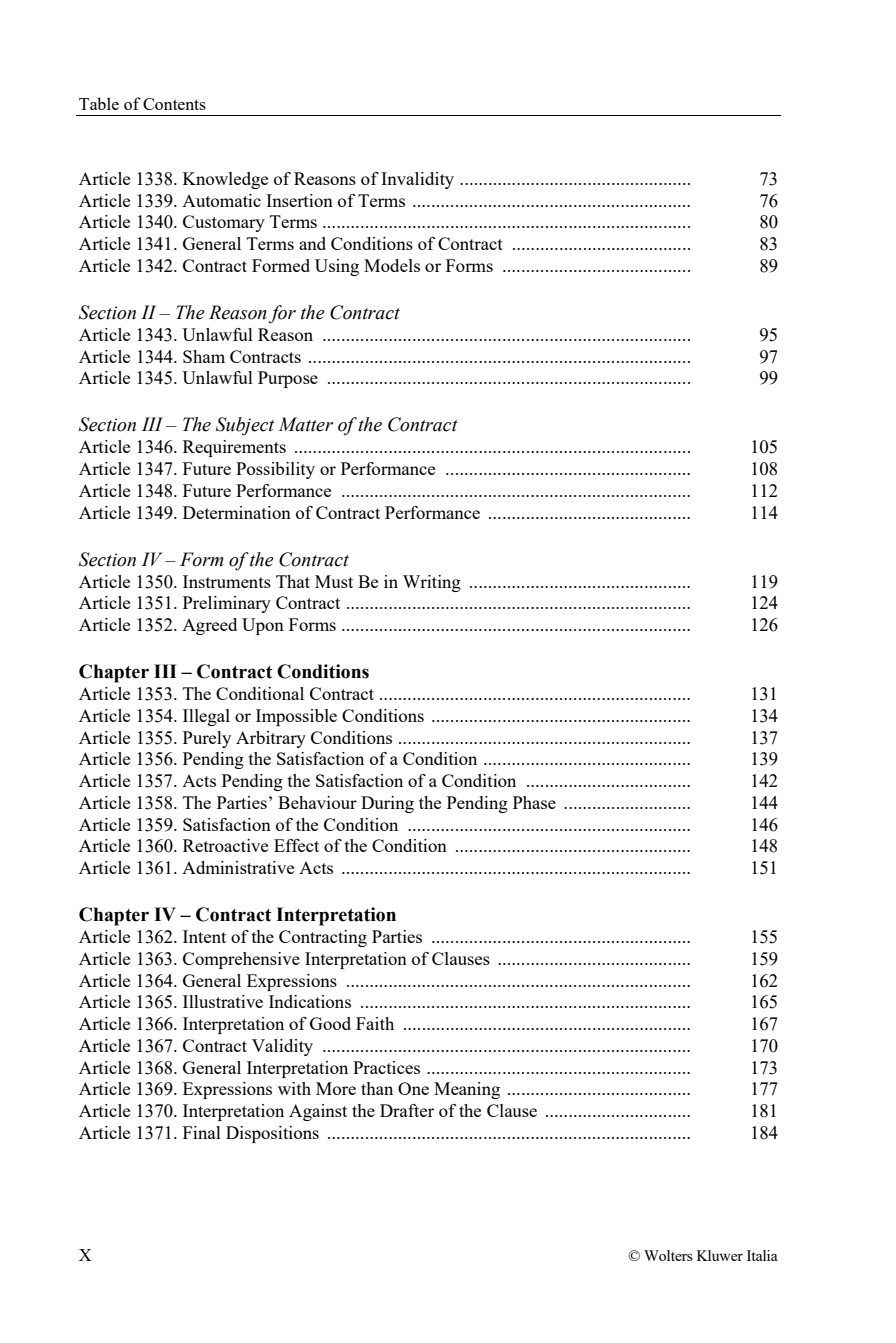 Image resolution: width=896 pixels, height=1343 pixels. Describe the element at coordinates (299, 200) in the screenshot. I see `Insertion` at that location.
